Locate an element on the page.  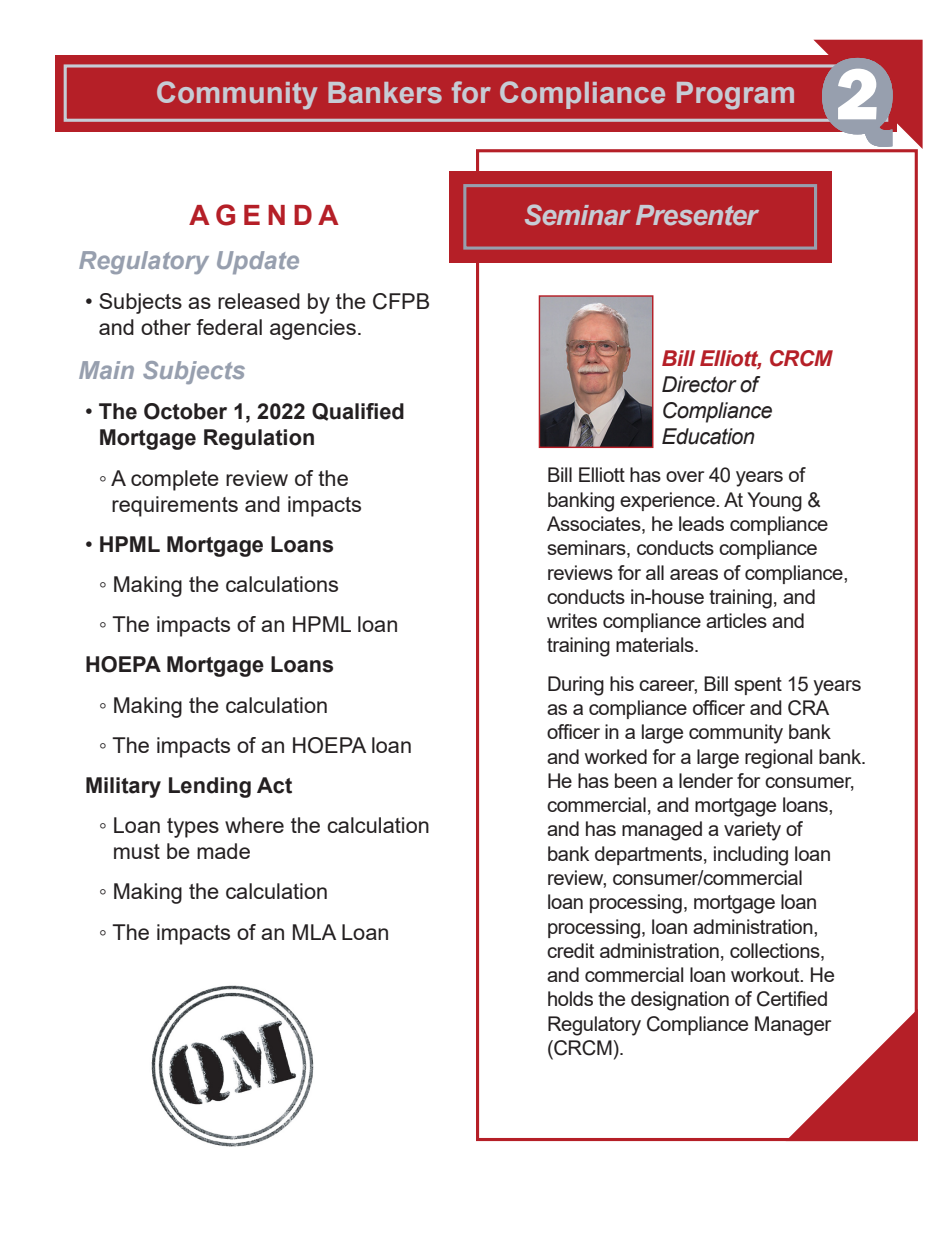
agencies is located at coordinates (313, 329).
